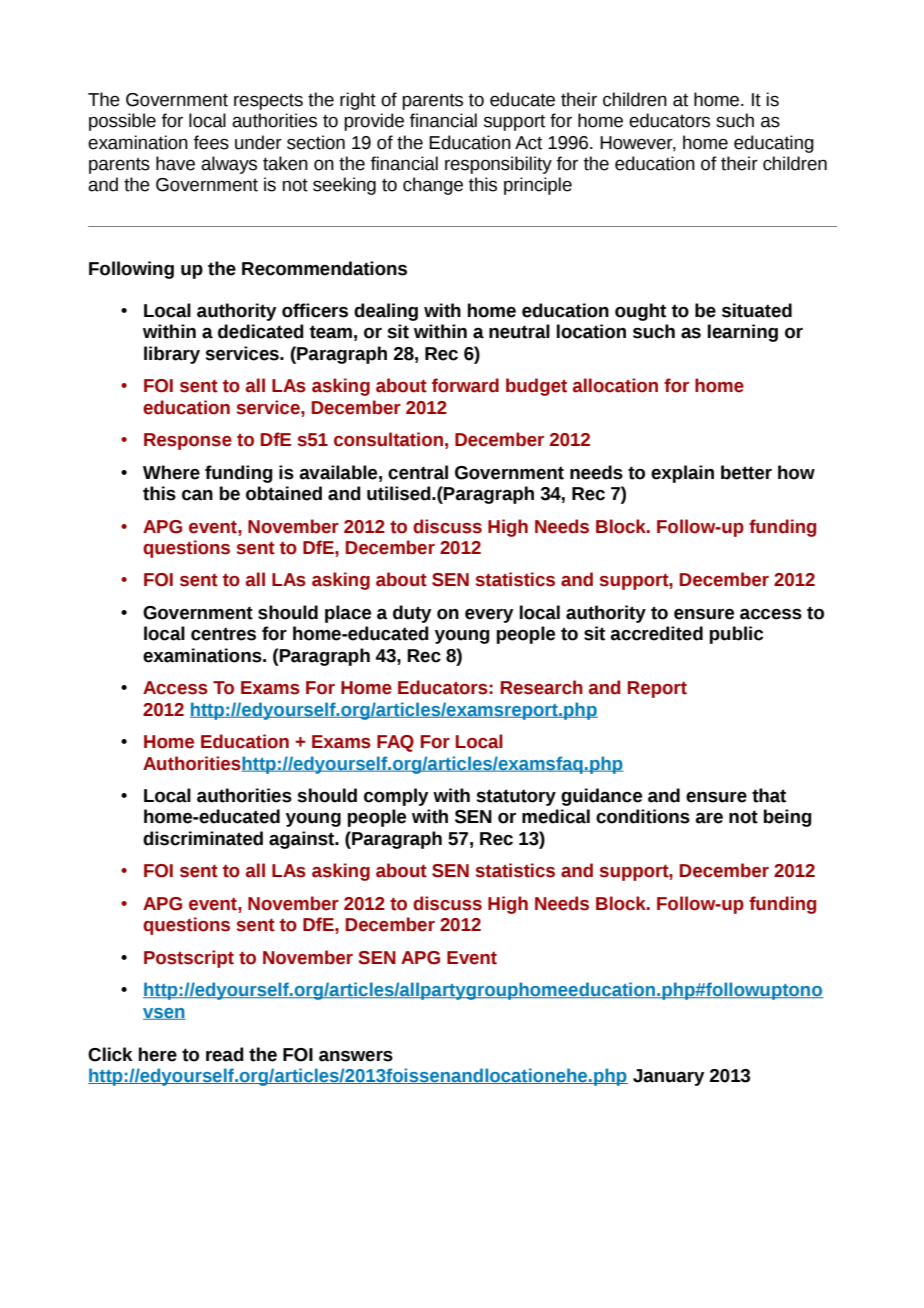  What do you see at coordinates (211, 142) in the page?
I see `fees` at bounding box center [211, 142].
